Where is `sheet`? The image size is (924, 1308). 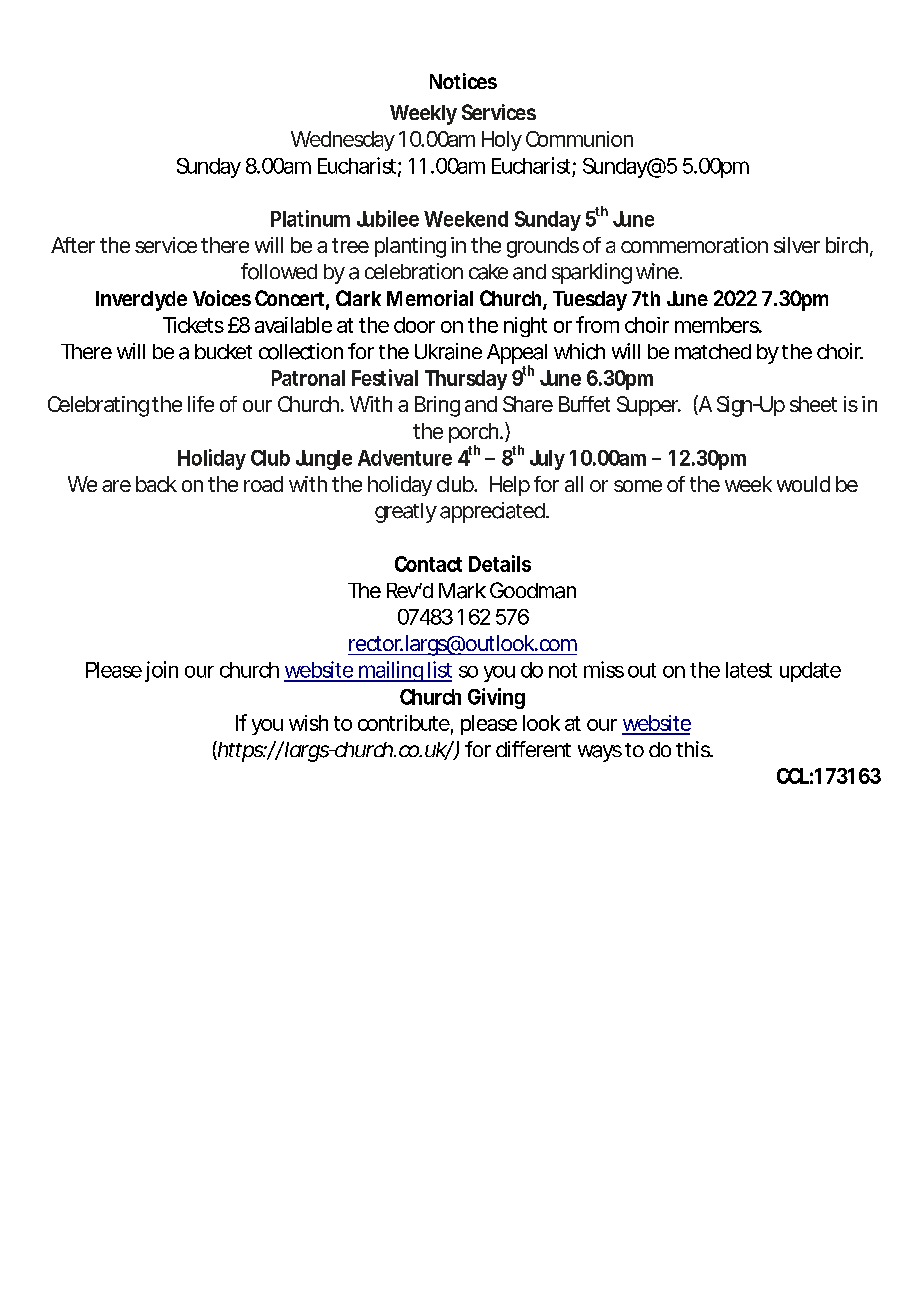
sheet is located at coordinates (813, 404).
